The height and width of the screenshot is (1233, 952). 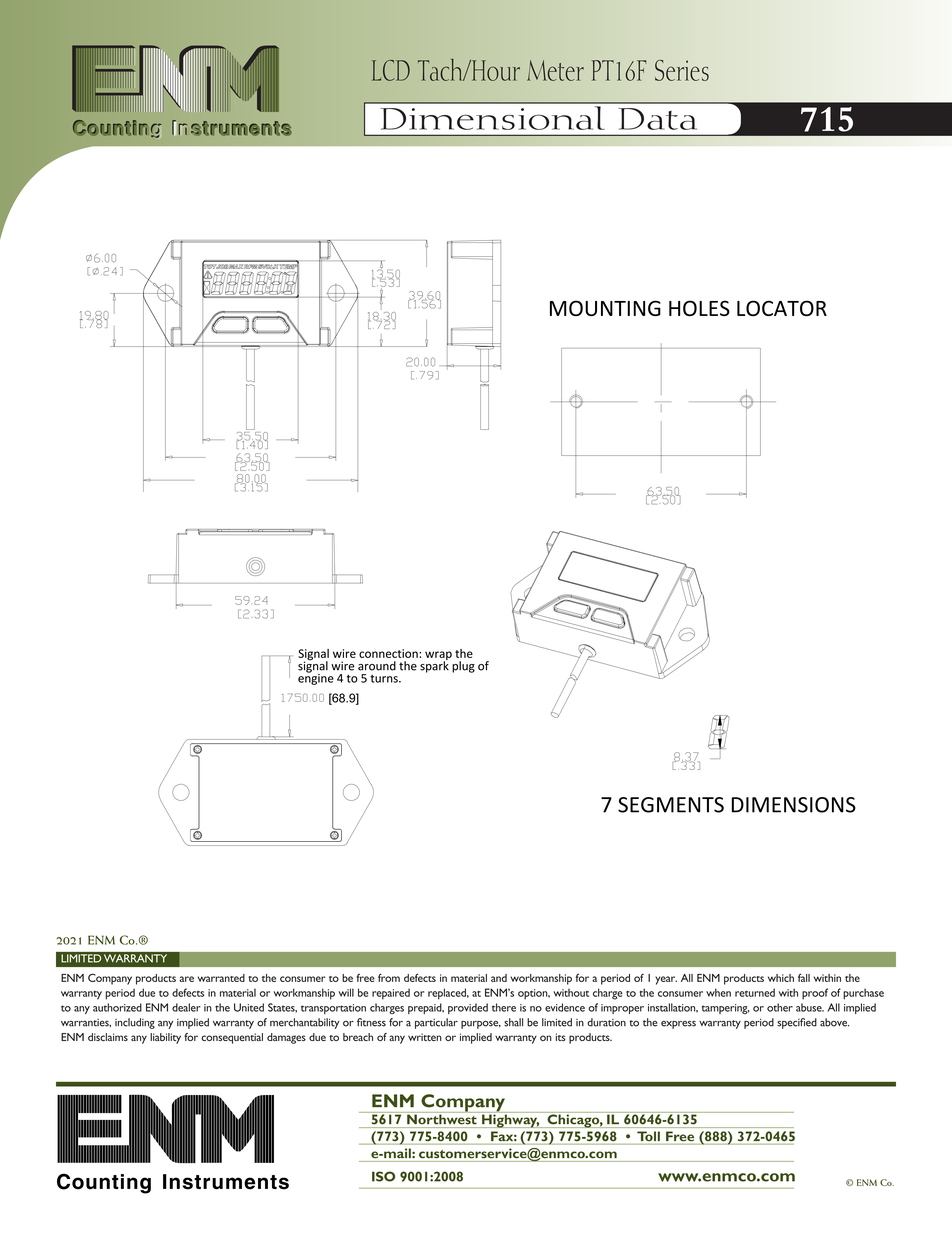 What do you see at coordinates (463, 667) in the screenshot?
I see `plug` at bounding box center [463, 667].
